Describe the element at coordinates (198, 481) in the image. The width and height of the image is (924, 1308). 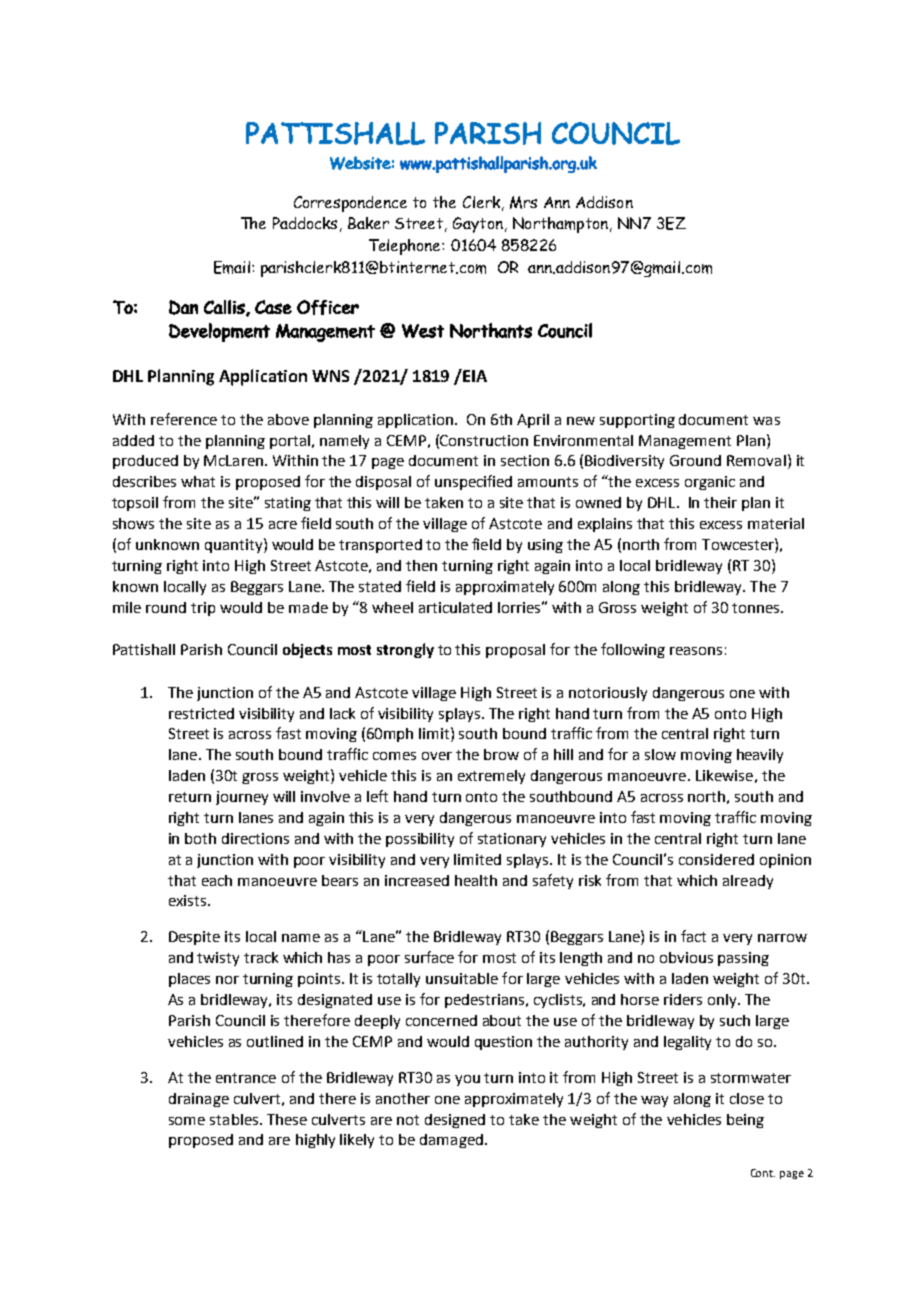
I see `what` at that location.
